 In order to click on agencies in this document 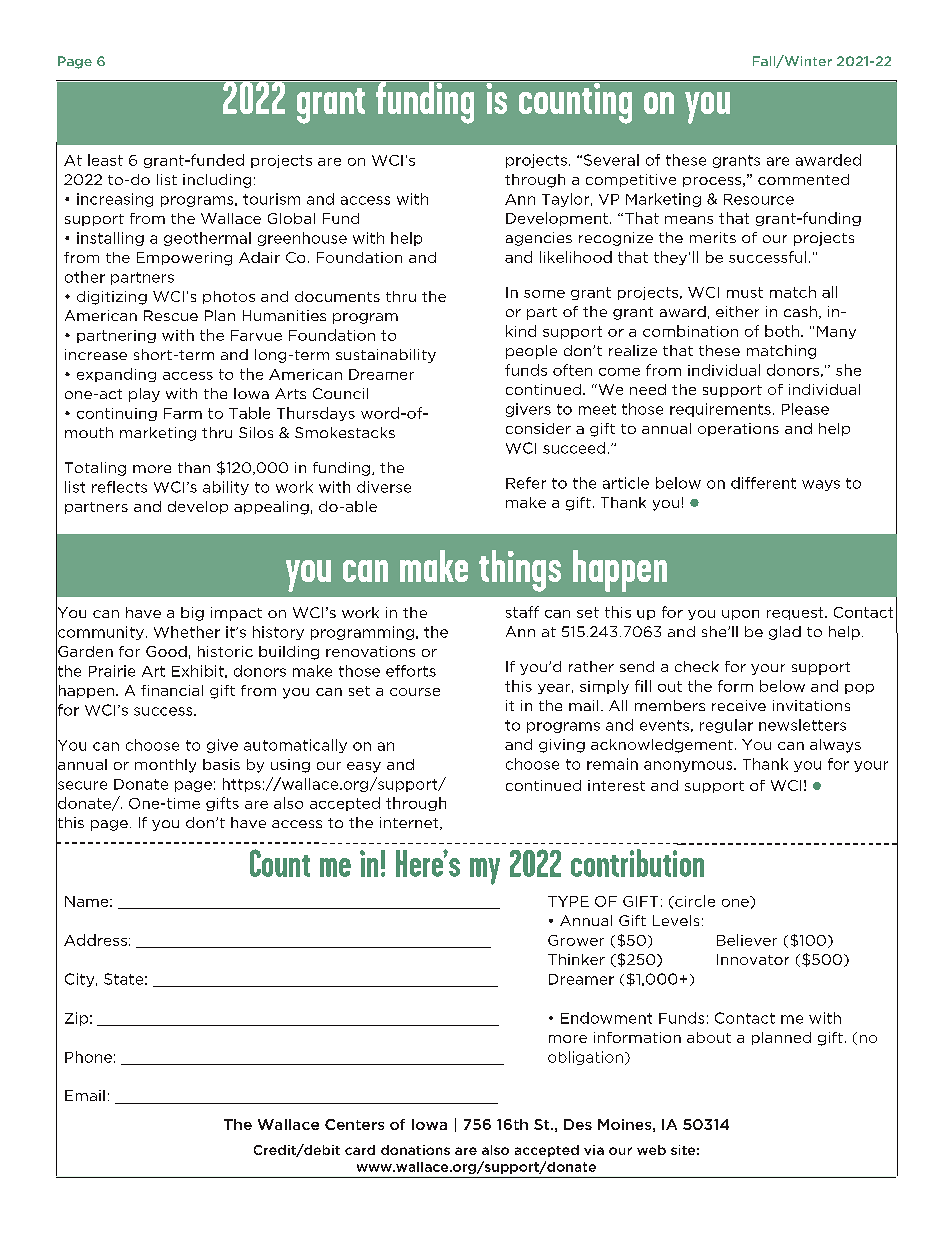, I will do `click(539, 239)`.
